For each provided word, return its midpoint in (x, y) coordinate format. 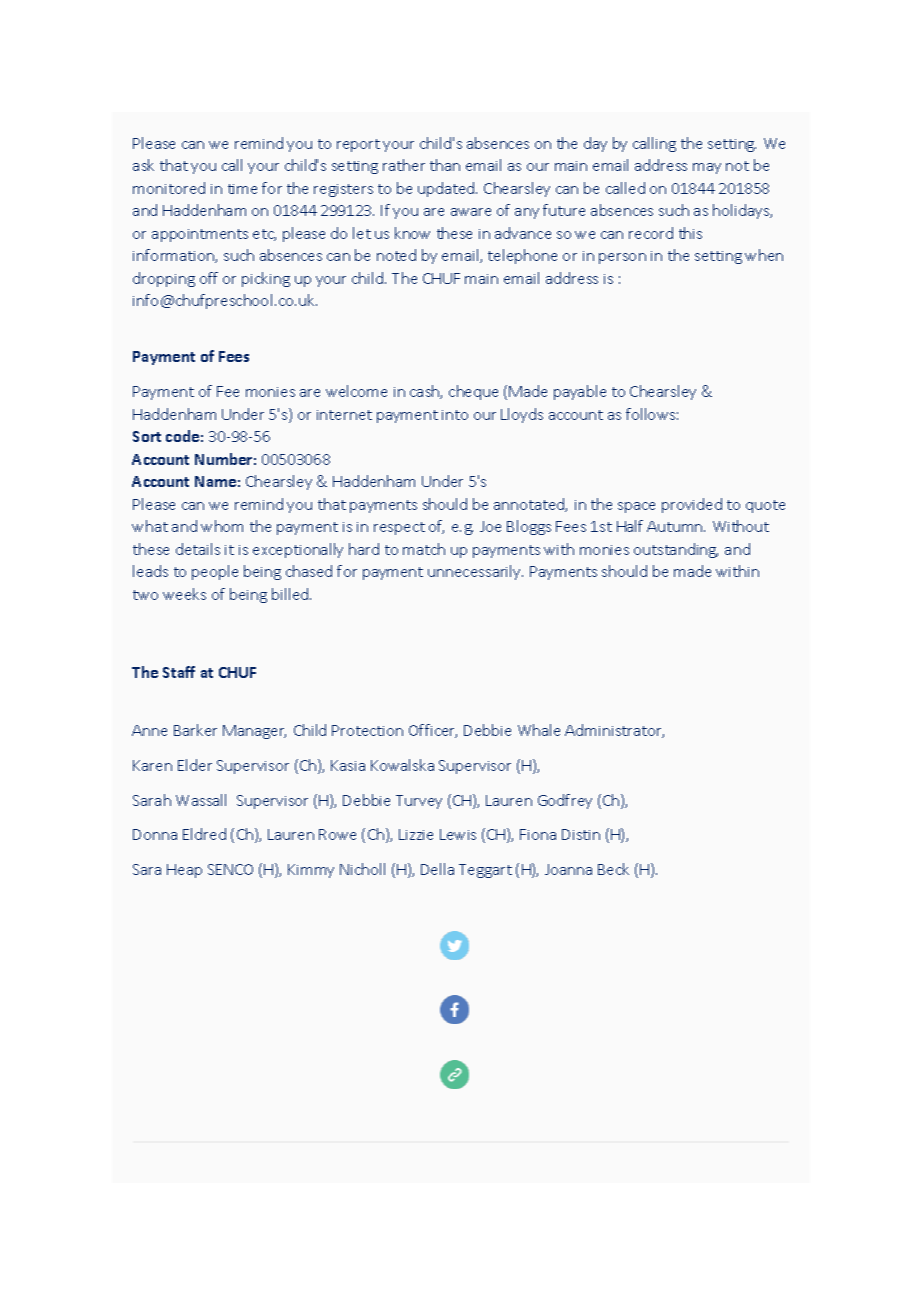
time (242, 189)
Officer (433, 731)
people (215, 572)
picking (266, 279)
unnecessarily (475, 572)
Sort (147, 436)
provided (692, 505)
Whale (539, 730)
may (707, 168)
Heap (184, 871)
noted (396, 255)
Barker (195, 730)
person (622, 258)
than (445, 165)
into (455, 415)
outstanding (676, 550)
